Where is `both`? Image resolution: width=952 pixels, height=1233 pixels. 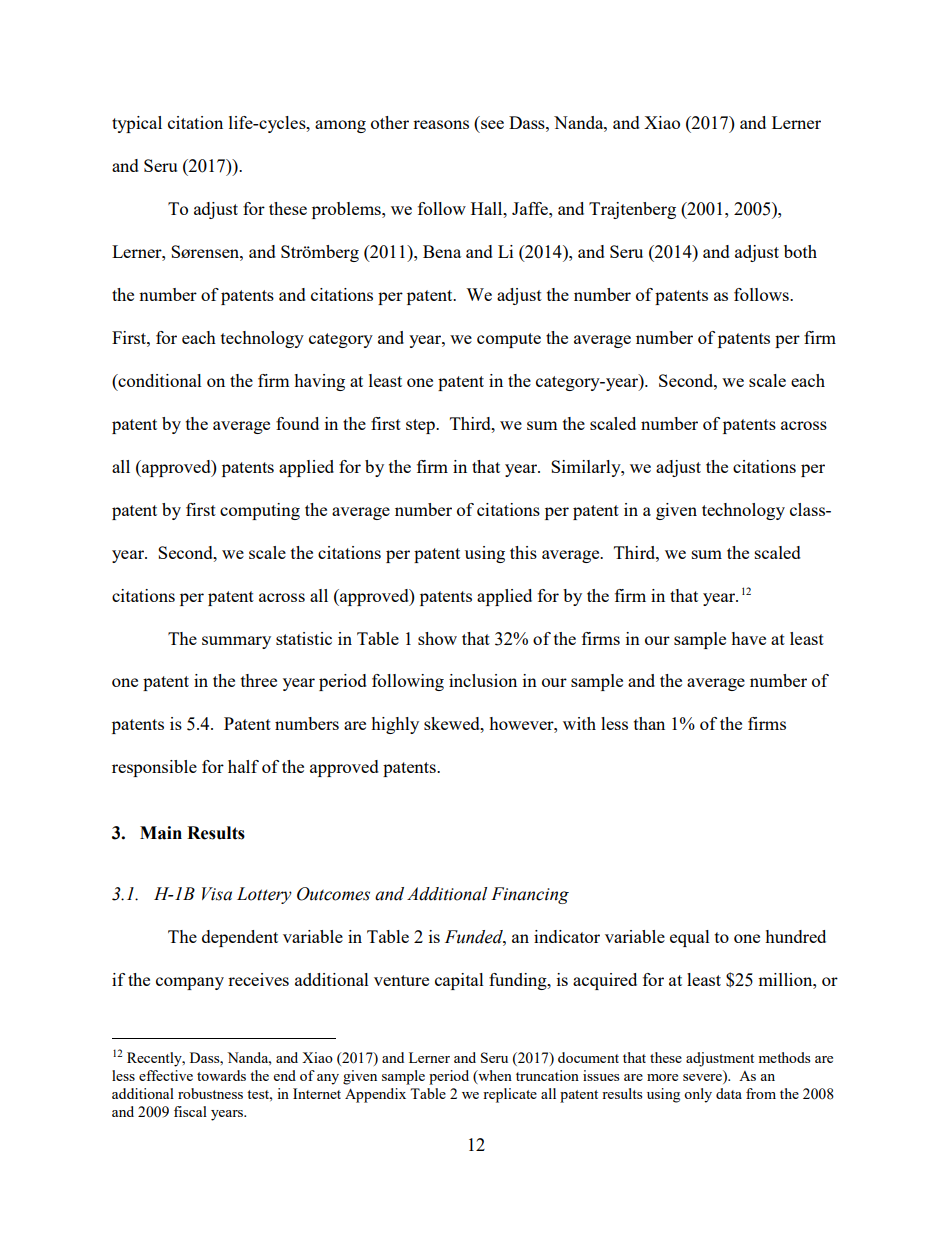 both is located at coordinates (800, 251).
